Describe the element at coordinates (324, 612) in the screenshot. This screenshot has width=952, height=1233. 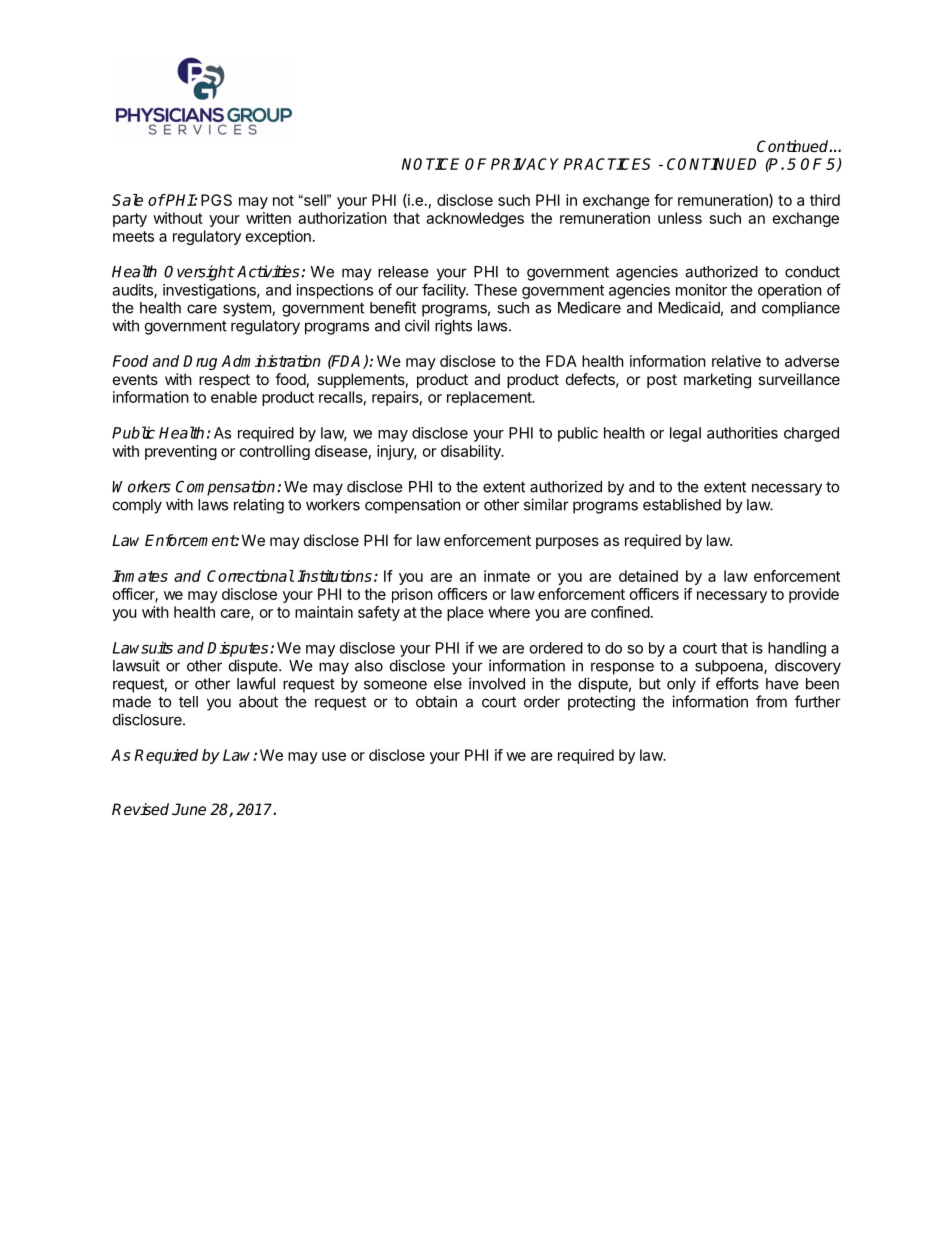
I see `maintain` at that location.
